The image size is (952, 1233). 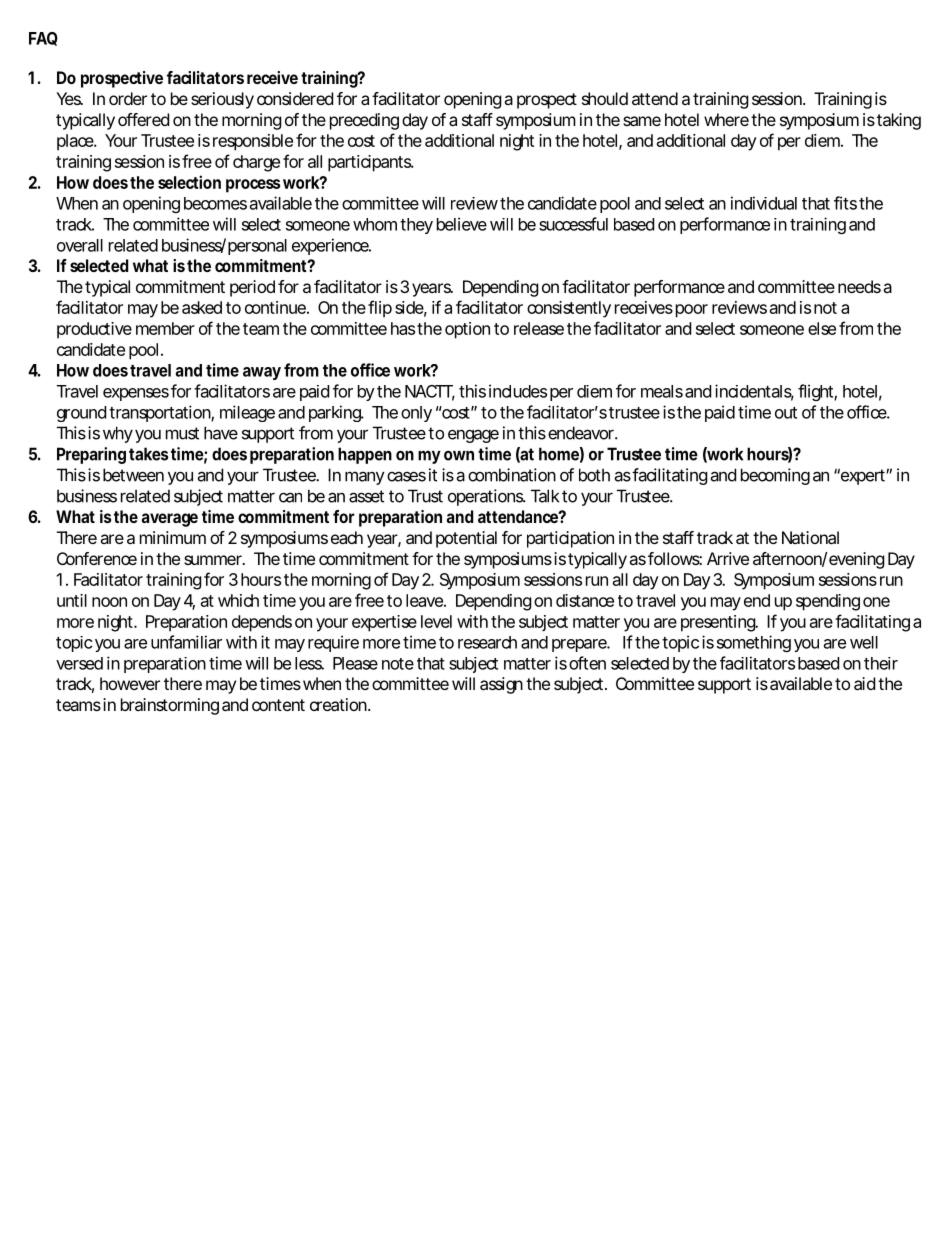 I want to click on incidentals, so click(x=754, y=392).
